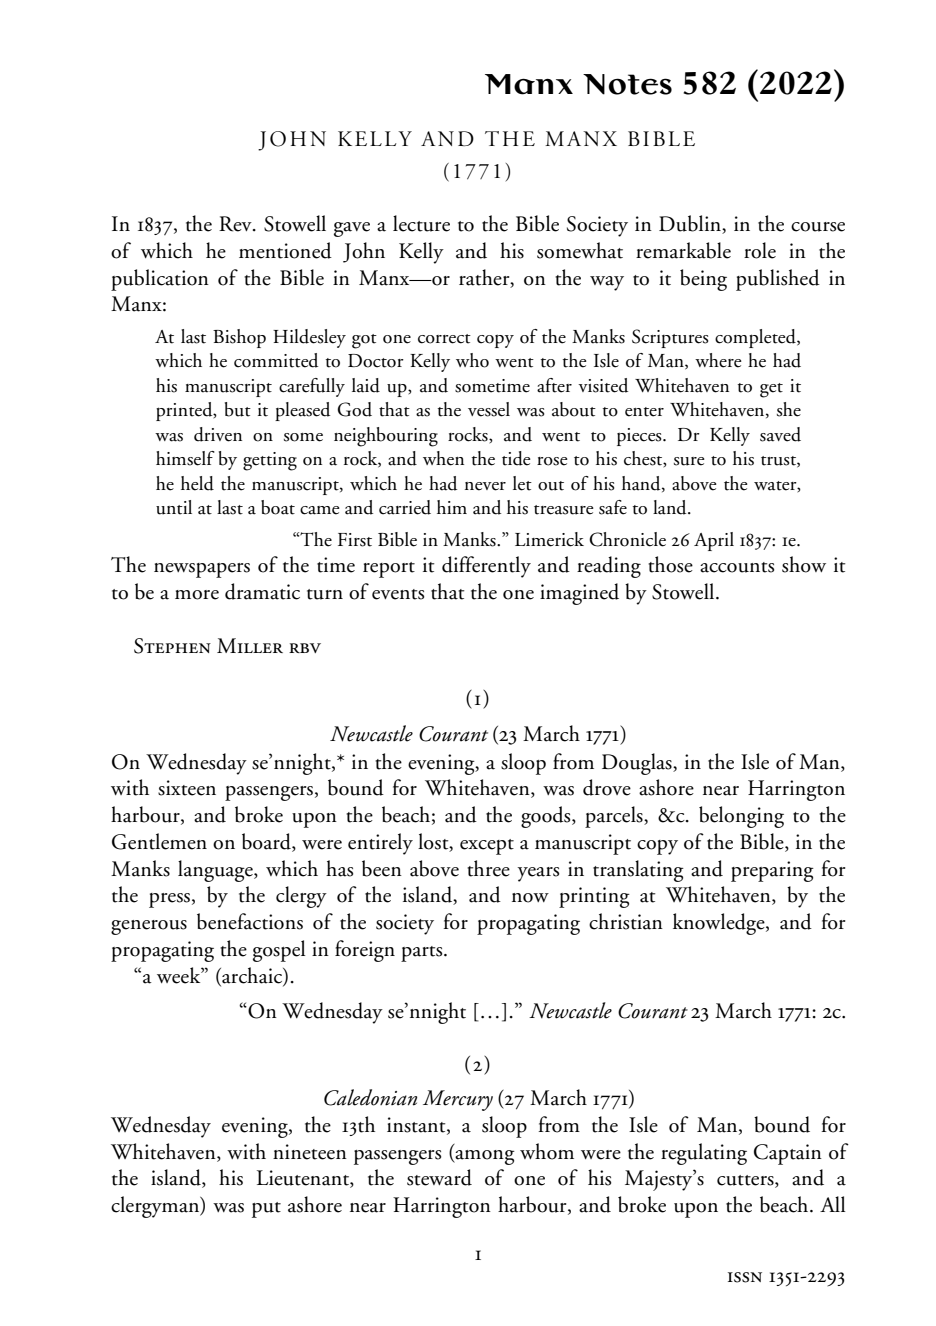  What do you see at coordinates (236, 224) in the screenshot?
I see `Rev` at bounding box center [236, 224].
